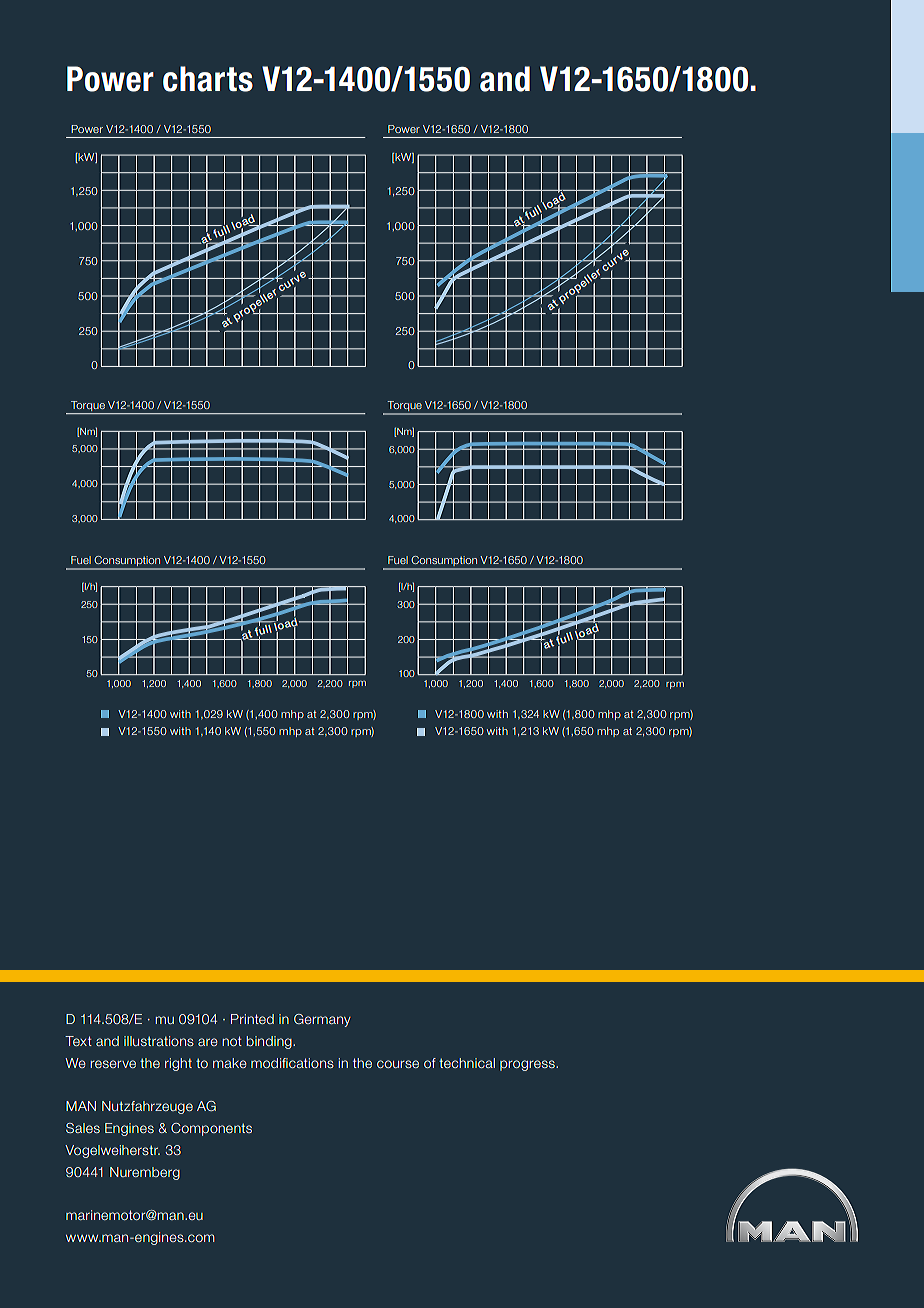  Describe the element at coordinates (467, 1063) in the page. I see `technical` at that location.
